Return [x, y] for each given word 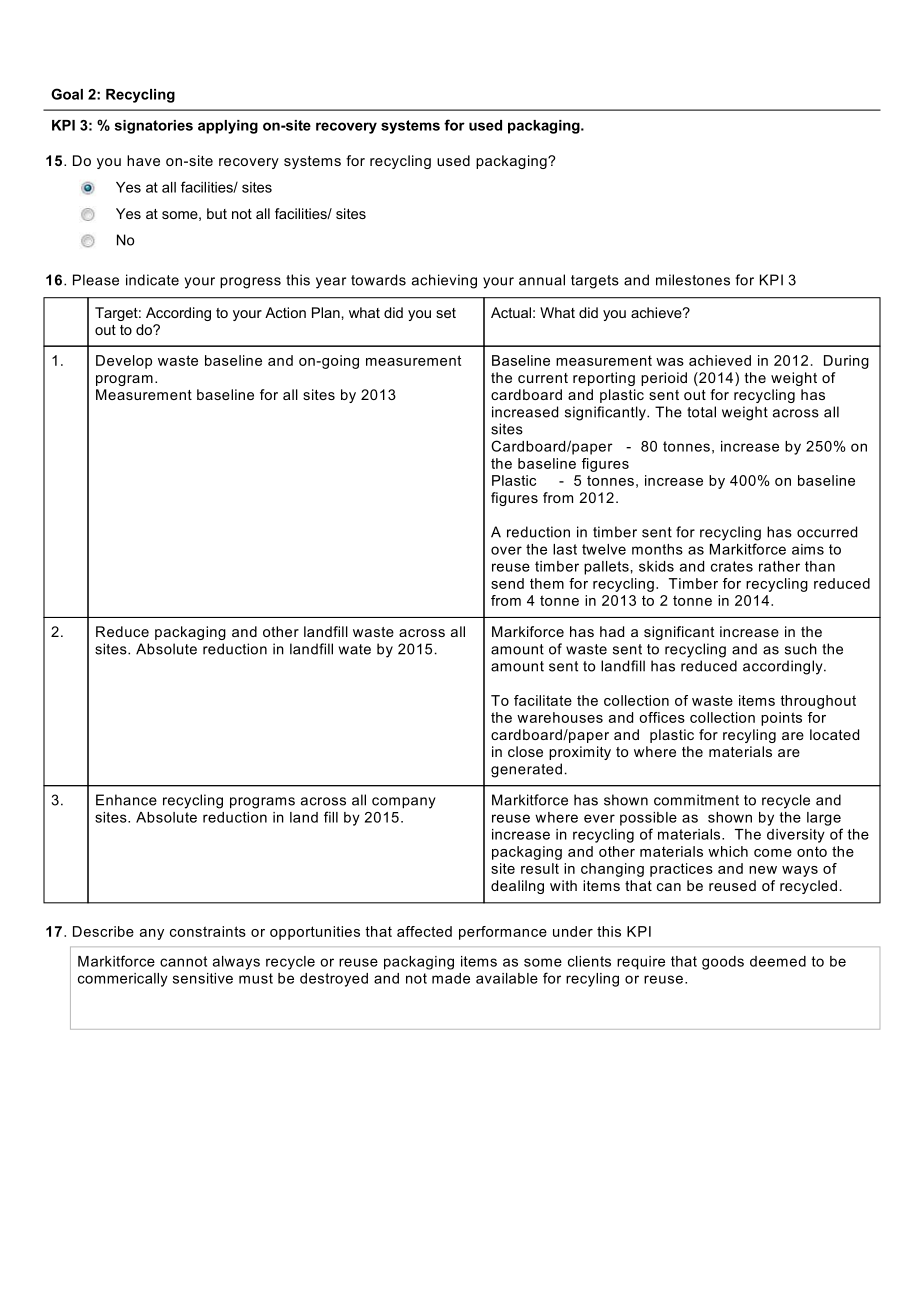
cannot [183, 961]
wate [355, 649]
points [781, 719]
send [507, 583]
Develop [124, 362]
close [525, 751]
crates [732, 566]
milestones [693, 280]
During [846, 362]
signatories [154, 127]
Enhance [126, 800]
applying [228, 127]
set [446, 313]
